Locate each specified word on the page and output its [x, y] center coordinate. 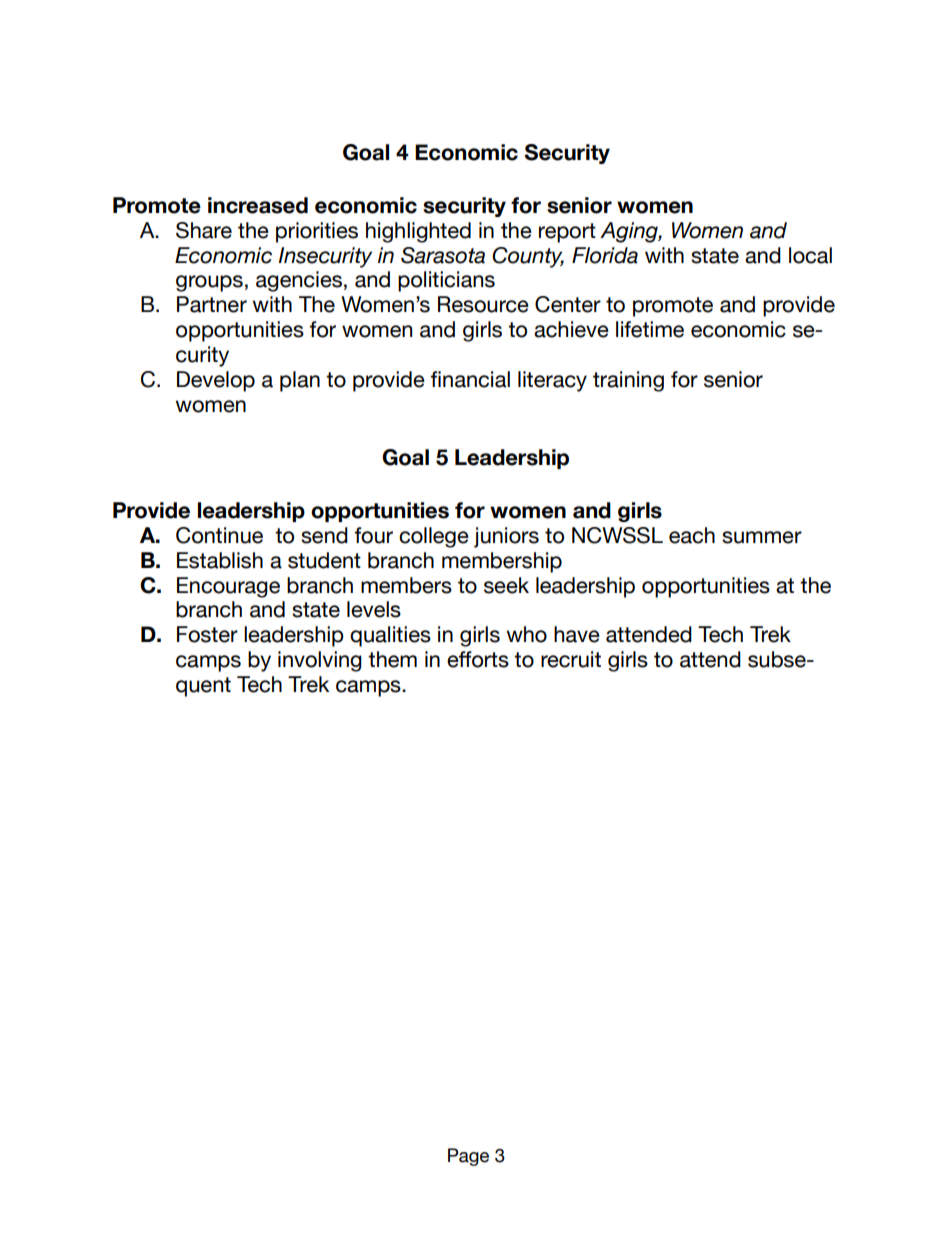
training [628, 381]
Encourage [228, 587]
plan [300, 381]
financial [470, 379]
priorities [317, 232]
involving [320, 661]
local [810, 255]
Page [468, 1157]
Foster [207, 634]
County [528, 257]
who [527, 634]
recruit [571, 659]
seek [506, 585]
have [577, 634]
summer [762, 537]
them [392, 659]
